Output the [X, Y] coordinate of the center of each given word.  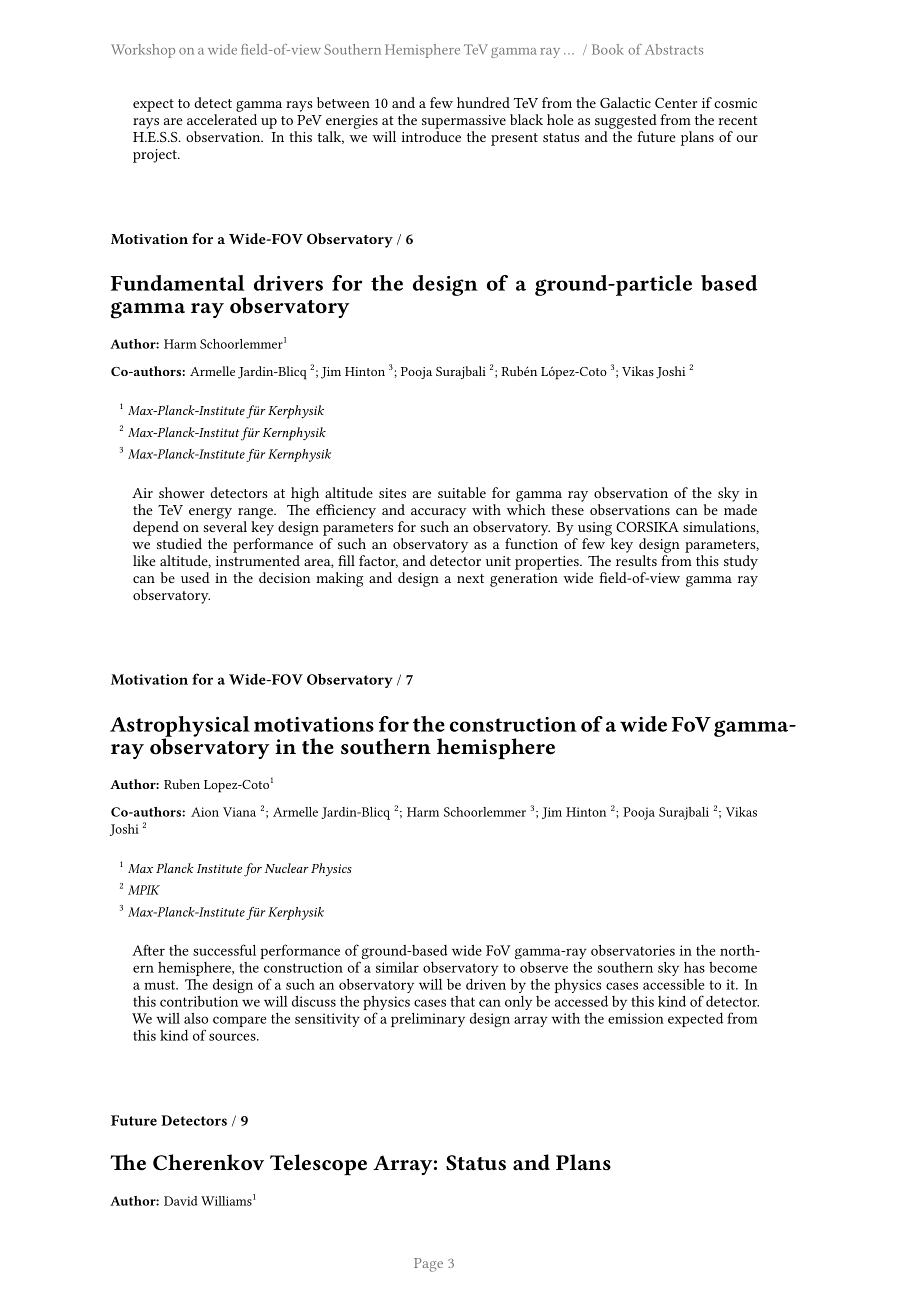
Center [676, 103]
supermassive [464, 122]
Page [428, 1265]
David [180, 1201]
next [470, 578]
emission [636, 1018]
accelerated [222, 119]
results [636, 560]
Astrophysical [180, 727]
